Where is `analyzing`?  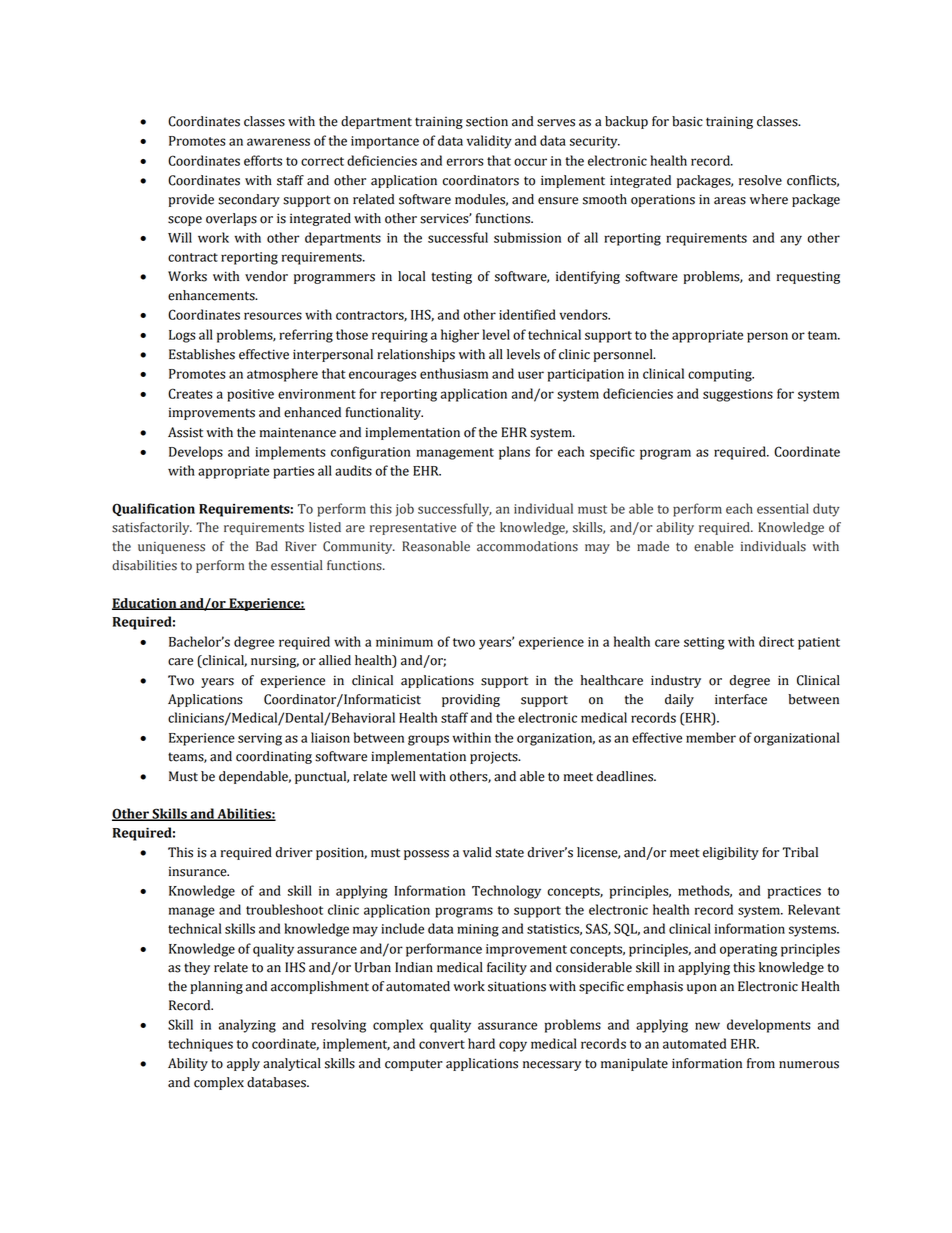
analyzing is located at coordinates (247, 1026).
